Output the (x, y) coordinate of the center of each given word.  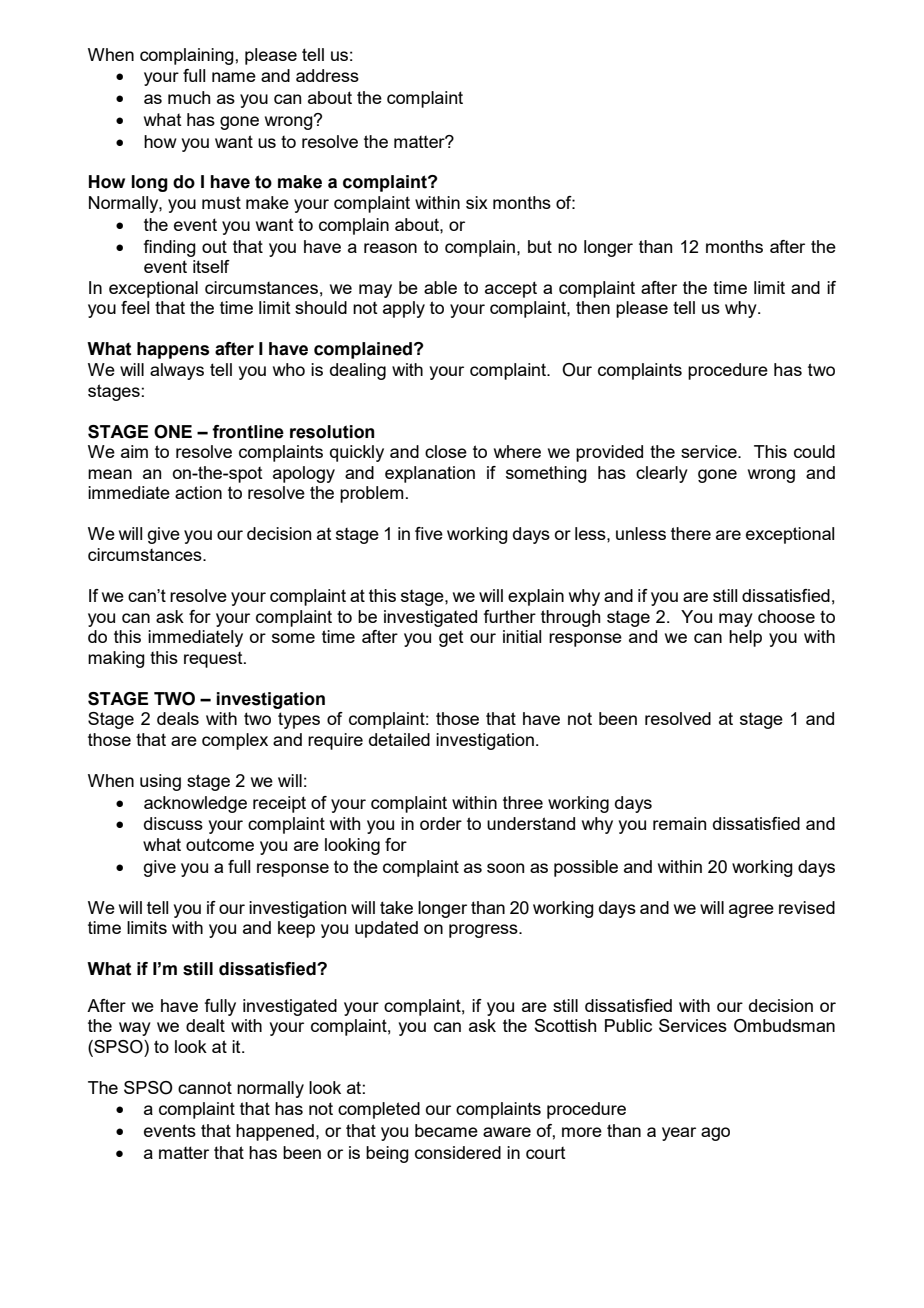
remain (679, 823)
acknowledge (195, 804)
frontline (248, 432)
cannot (205, 1087)
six (477, 202)
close (446, 451)
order (441, 823)
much (189, 97)
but (540, 246)
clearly (662, 474)
